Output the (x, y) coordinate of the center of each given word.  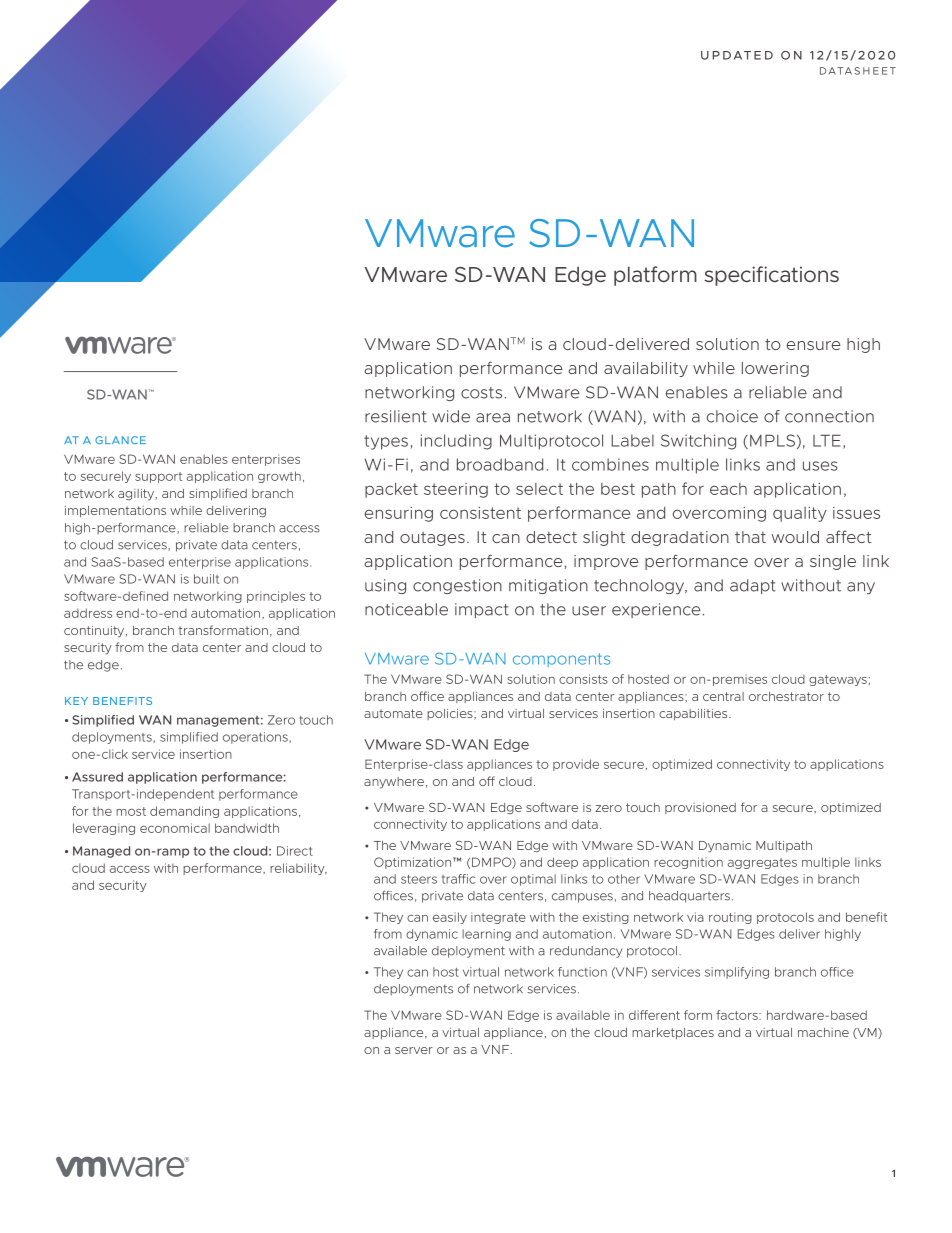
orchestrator (786, 696)
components (561, 660)
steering (456, 490)
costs (481, 393)
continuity (95, 632)
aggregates (762, 863)
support (158, 477)
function (582, 972)
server (414, 1050)
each (728, 489)
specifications (771, 276)
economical (175, 828)
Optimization (412, 863)
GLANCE (120, 440)
